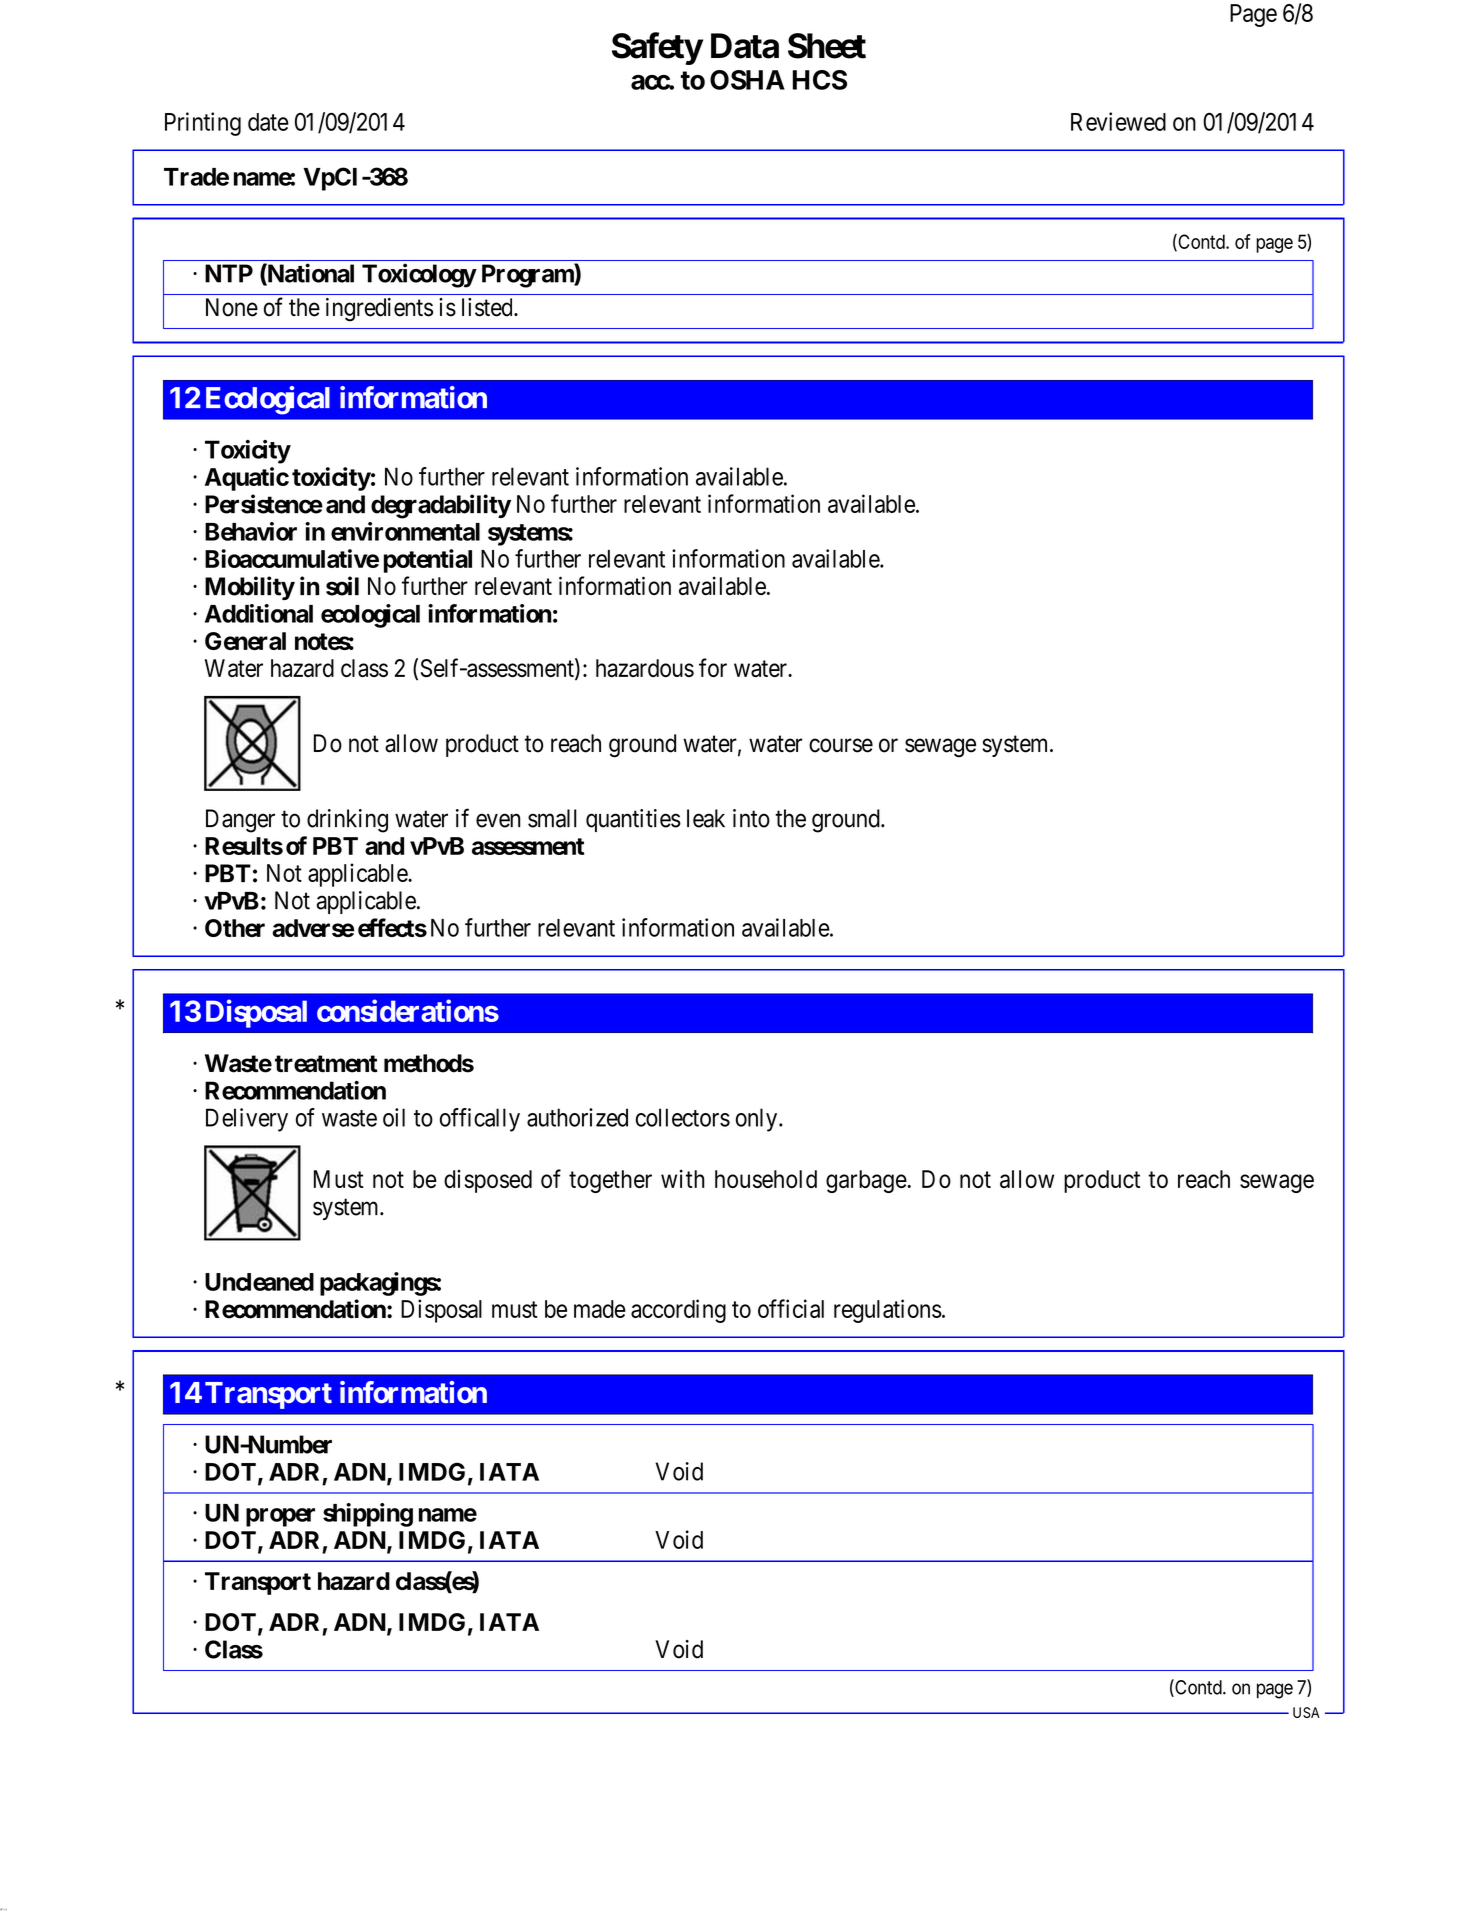 This screenshot has height=1911, width=1476. What do you see at coordinates (841, 745) in the screenshot?
I see `course` at bounding box center [841, 745].
